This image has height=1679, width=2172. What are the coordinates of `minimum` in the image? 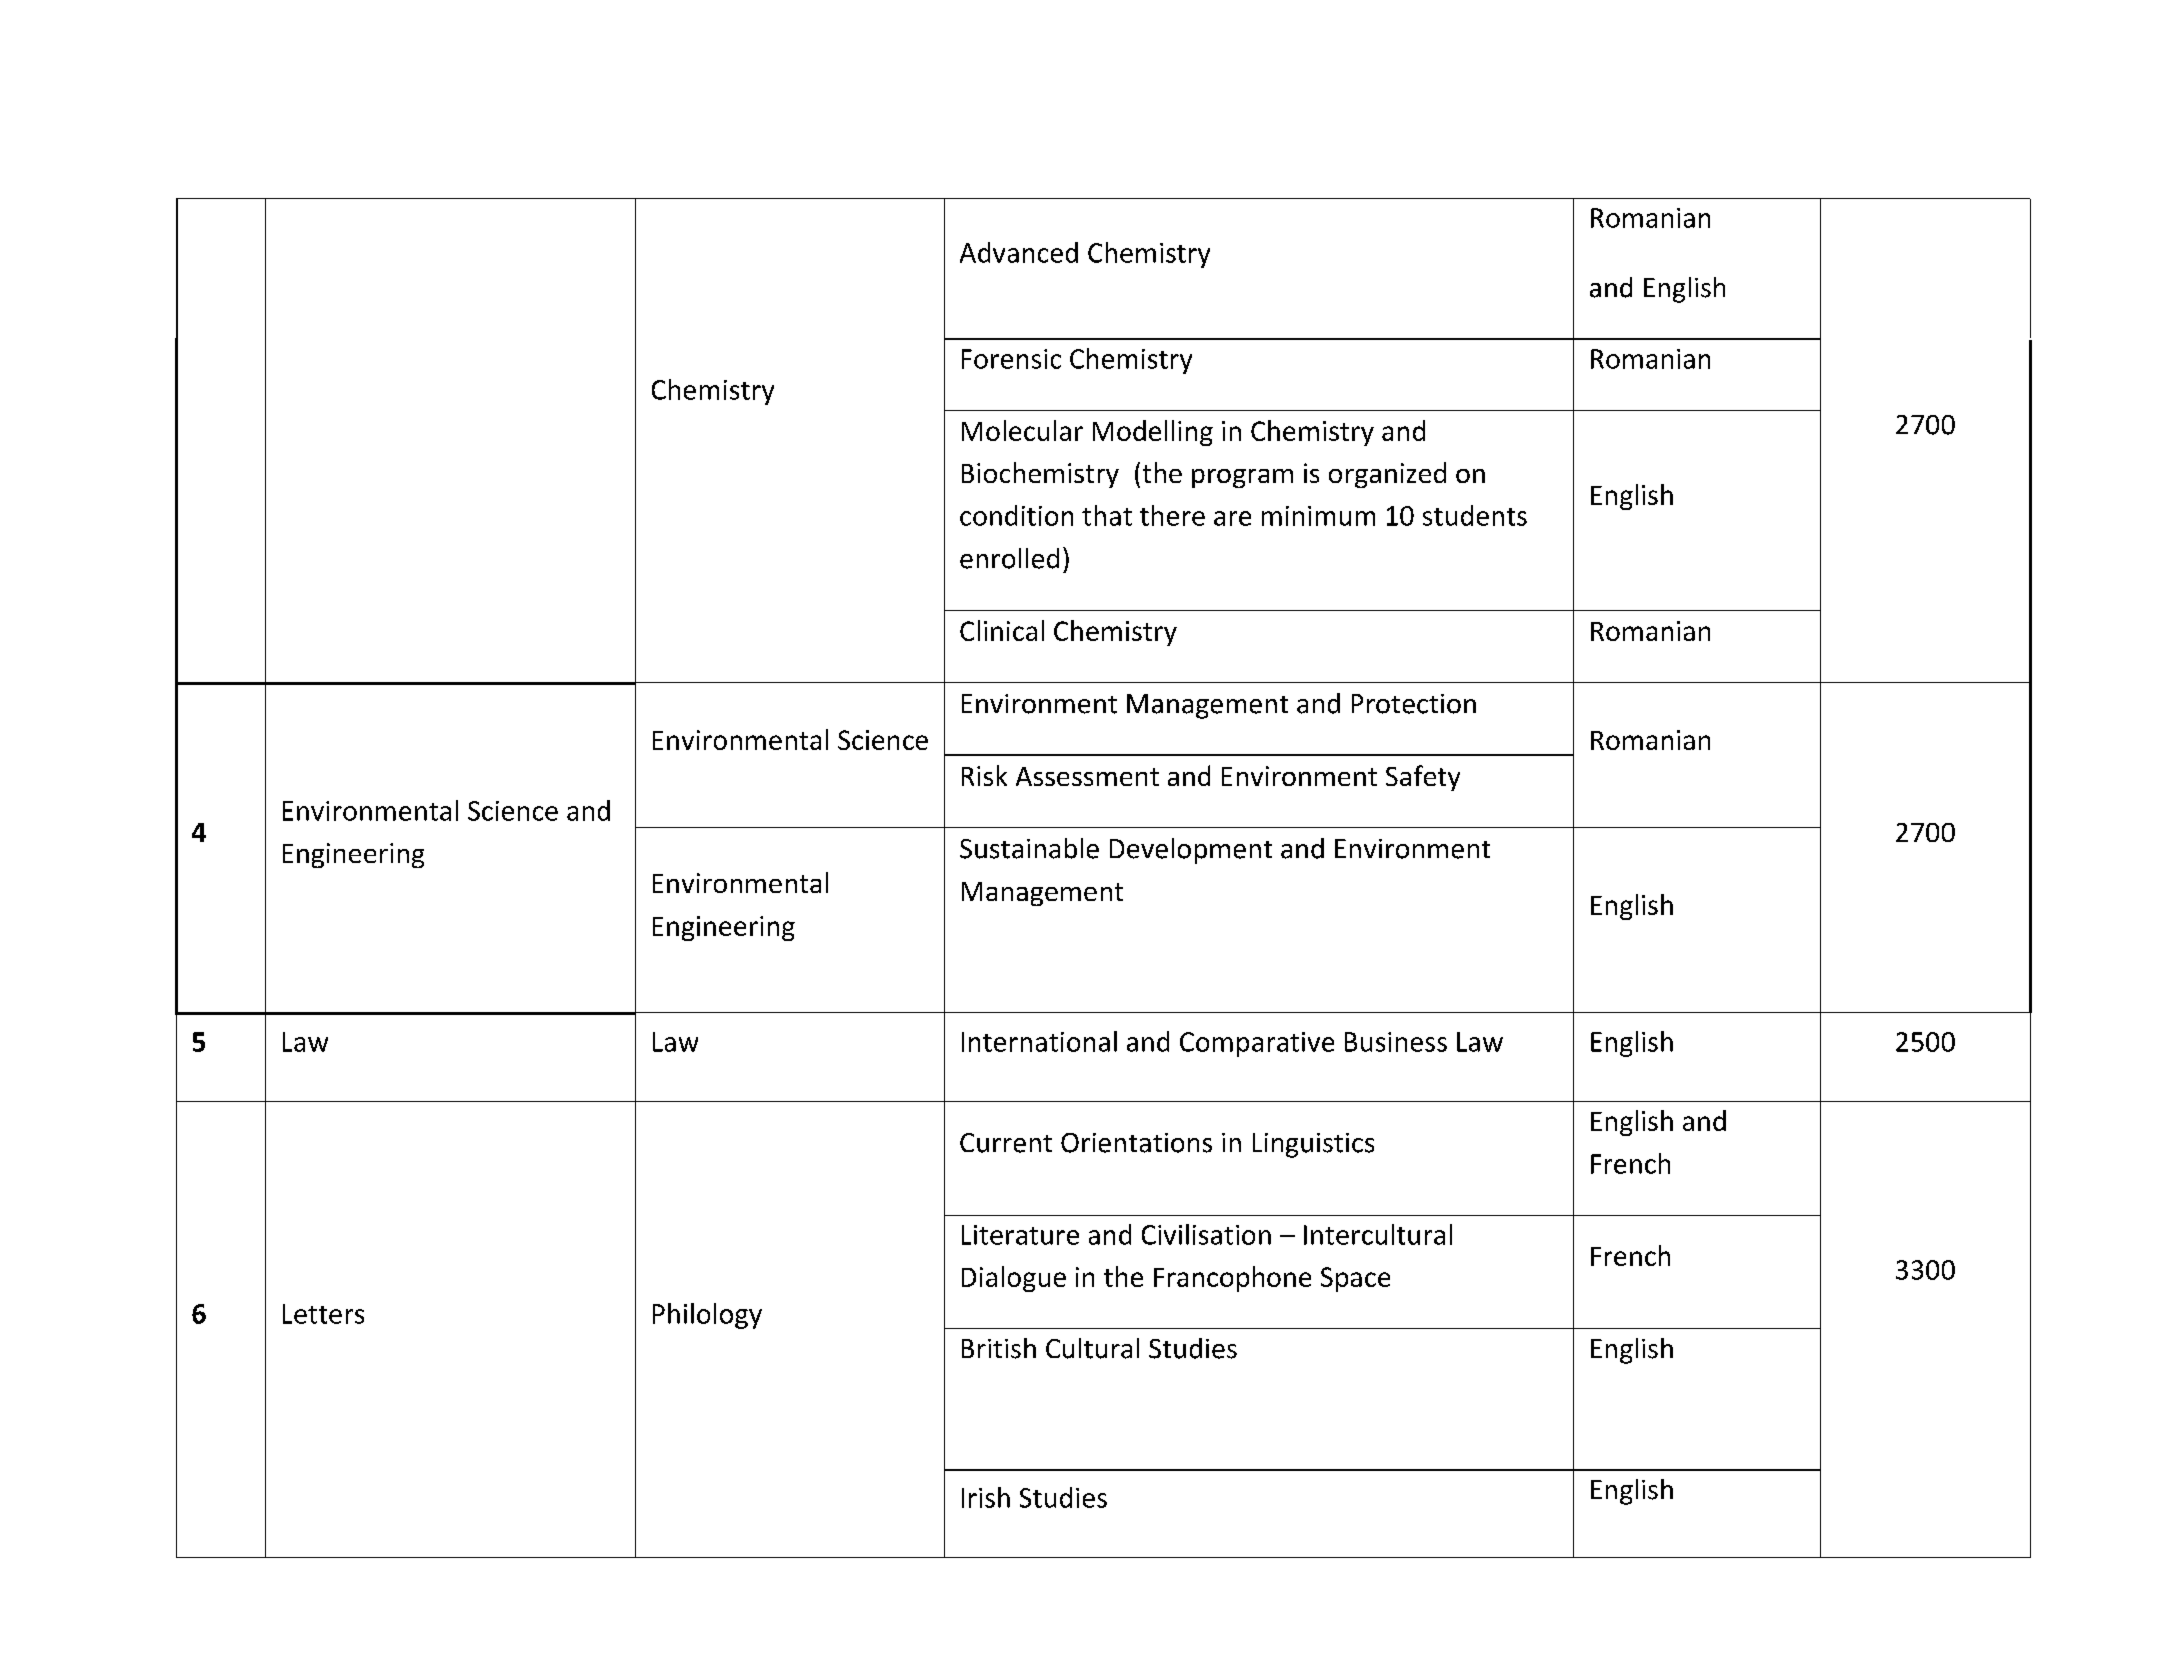 It's located at (1318, 516).
